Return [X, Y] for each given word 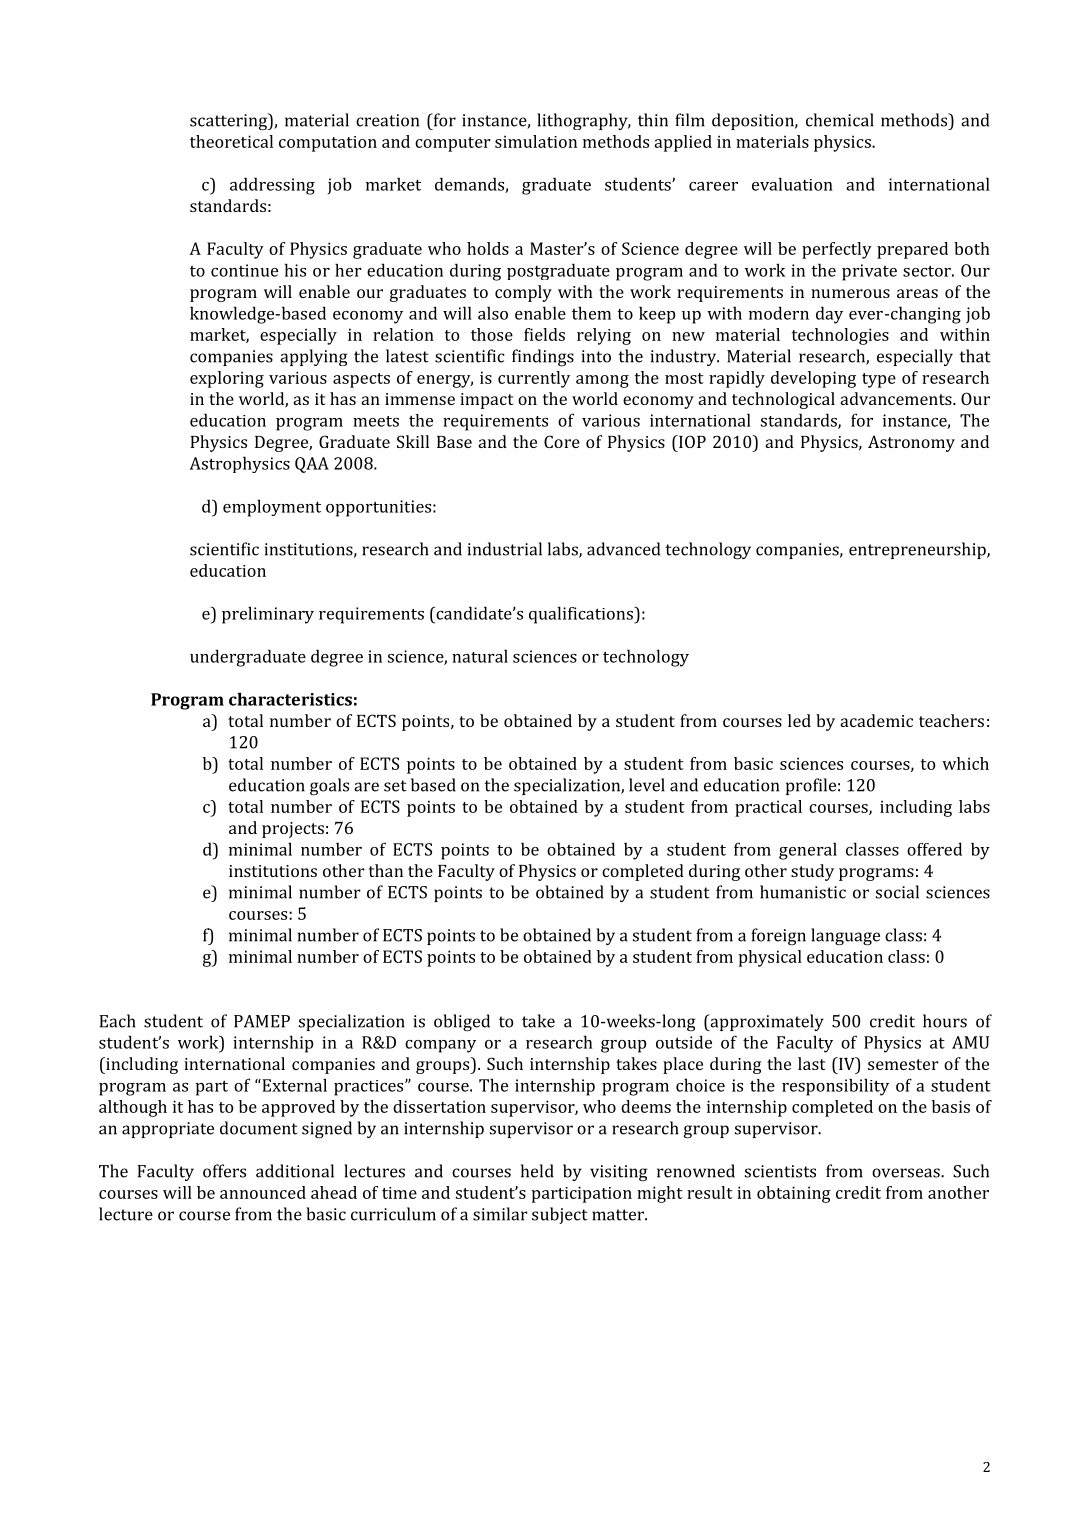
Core [562, 441]
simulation [536, 141]
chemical [840, 120]
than [386, 870]
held [537, 1171]
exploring [227, 379]
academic [876, 720]
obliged [462, 1023]
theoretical [231, 141]
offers [224, 1171]
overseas [907, 1173]
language [845, 937]
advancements [897, 398]
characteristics [290, 699]
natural [480, 656]
